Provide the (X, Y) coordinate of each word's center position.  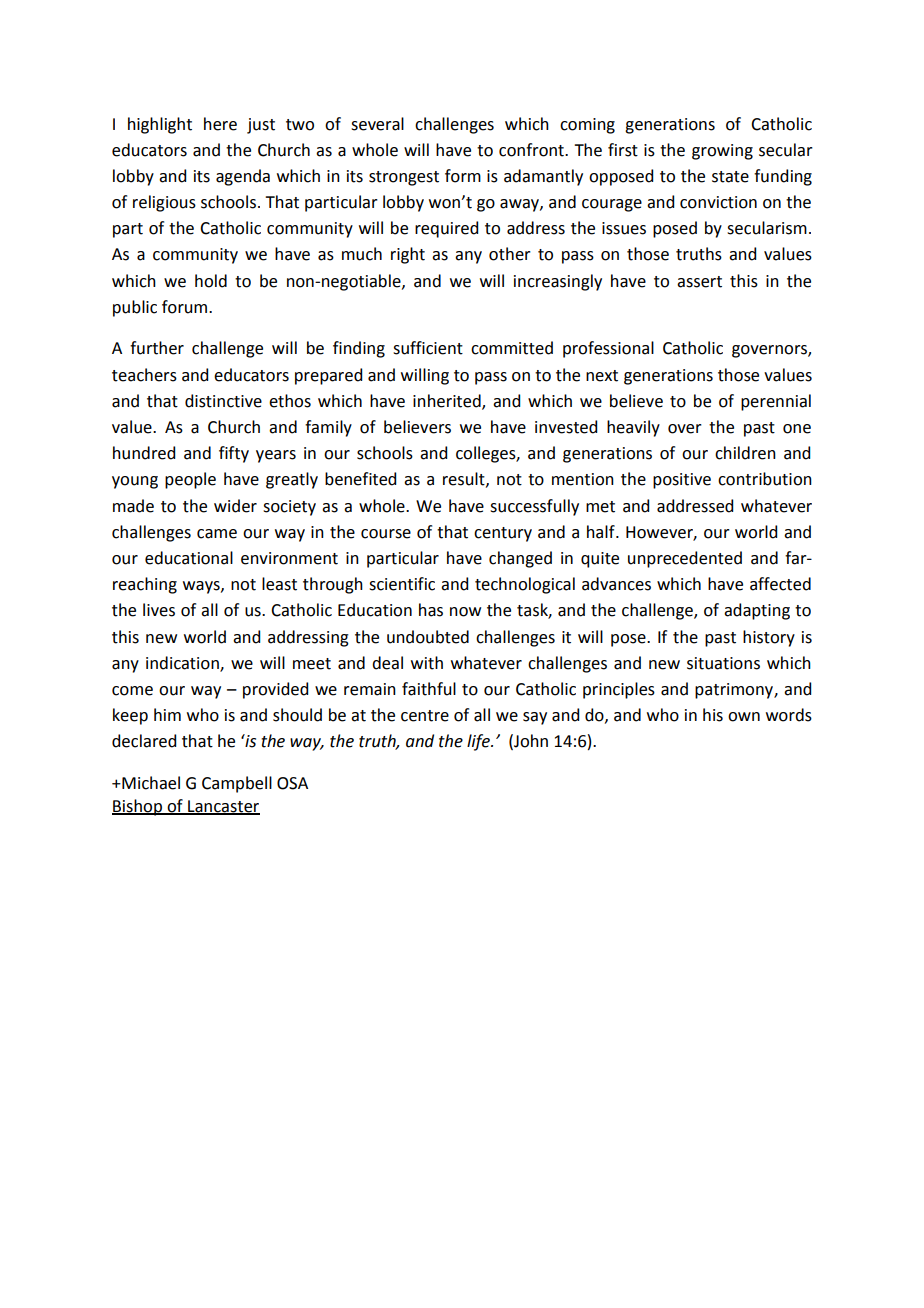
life (479, 742)
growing (722, 152)
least (279, 584)
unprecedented (685, 559)
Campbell (237, 784)
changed (520, 559)
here (220, 124)
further (157, 348)
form (463, 176)
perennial (776, 402)
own (744, 717)
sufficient (428, 348)
